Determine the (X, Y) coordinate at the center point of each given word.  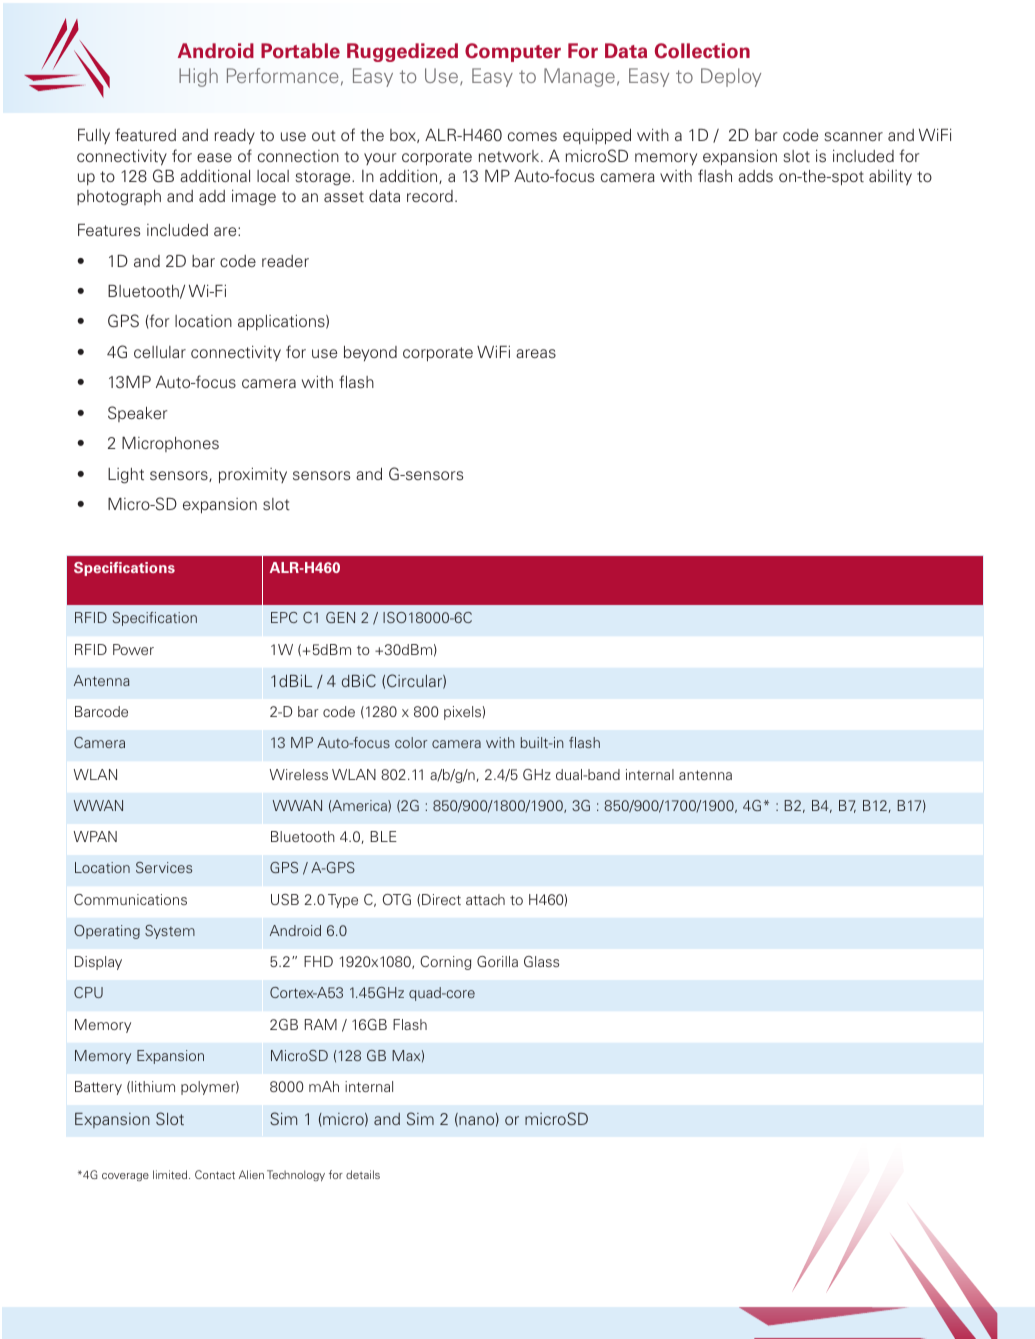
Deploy (731, 77)
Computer (513, 52)
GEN (340, 617)
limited (171, 1174)
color (411, 742)
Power (133, 649)
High (198, 77)
